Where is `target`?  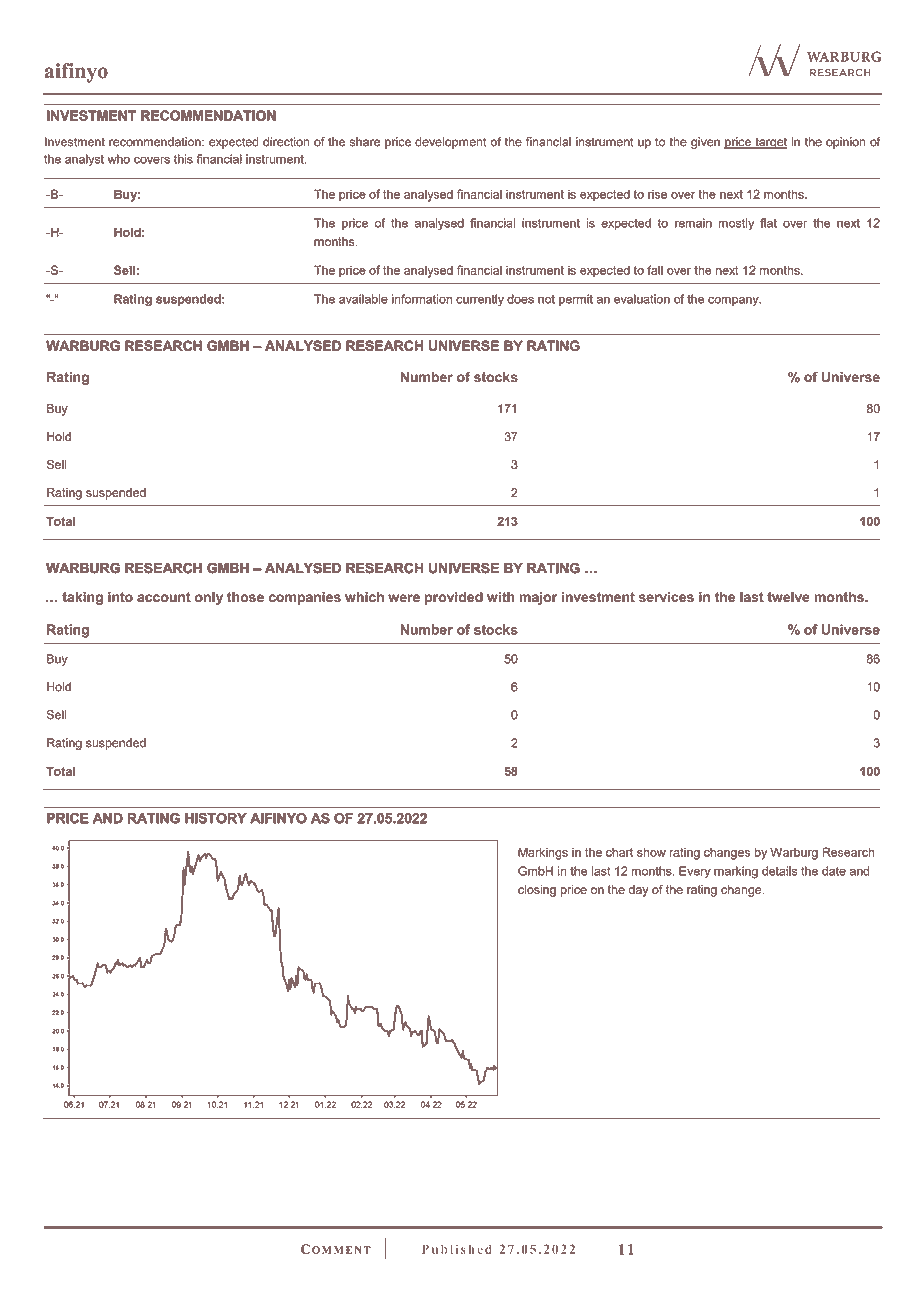
target is located at coordinates (770, 143).
